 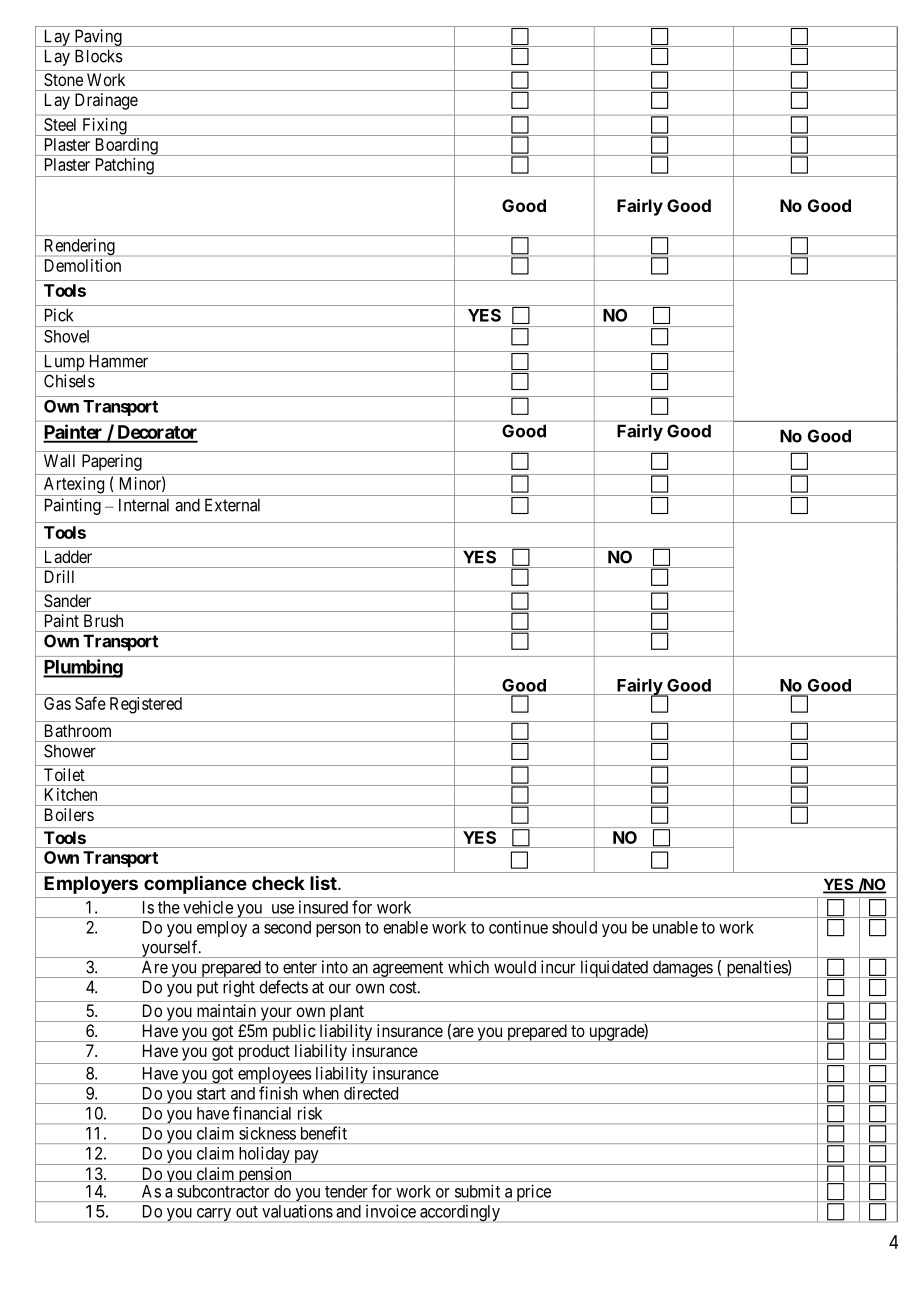 What do you see at coordinates (232, 505) in the screenshot?
I see `External` at bounding box center [232, 505].
